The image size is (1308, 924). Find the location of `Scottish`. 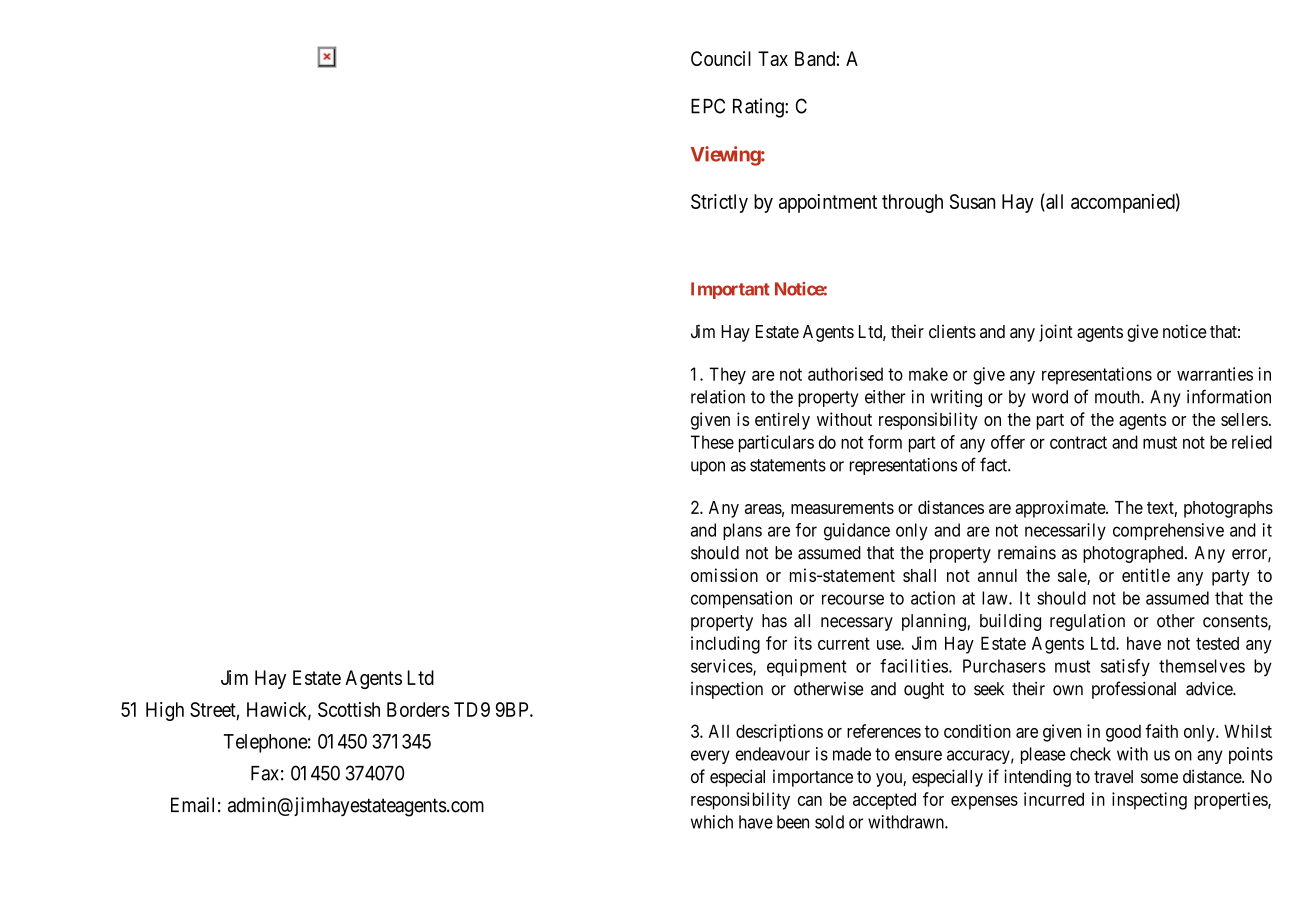

Scottish is located at coordinates (349, 709).
